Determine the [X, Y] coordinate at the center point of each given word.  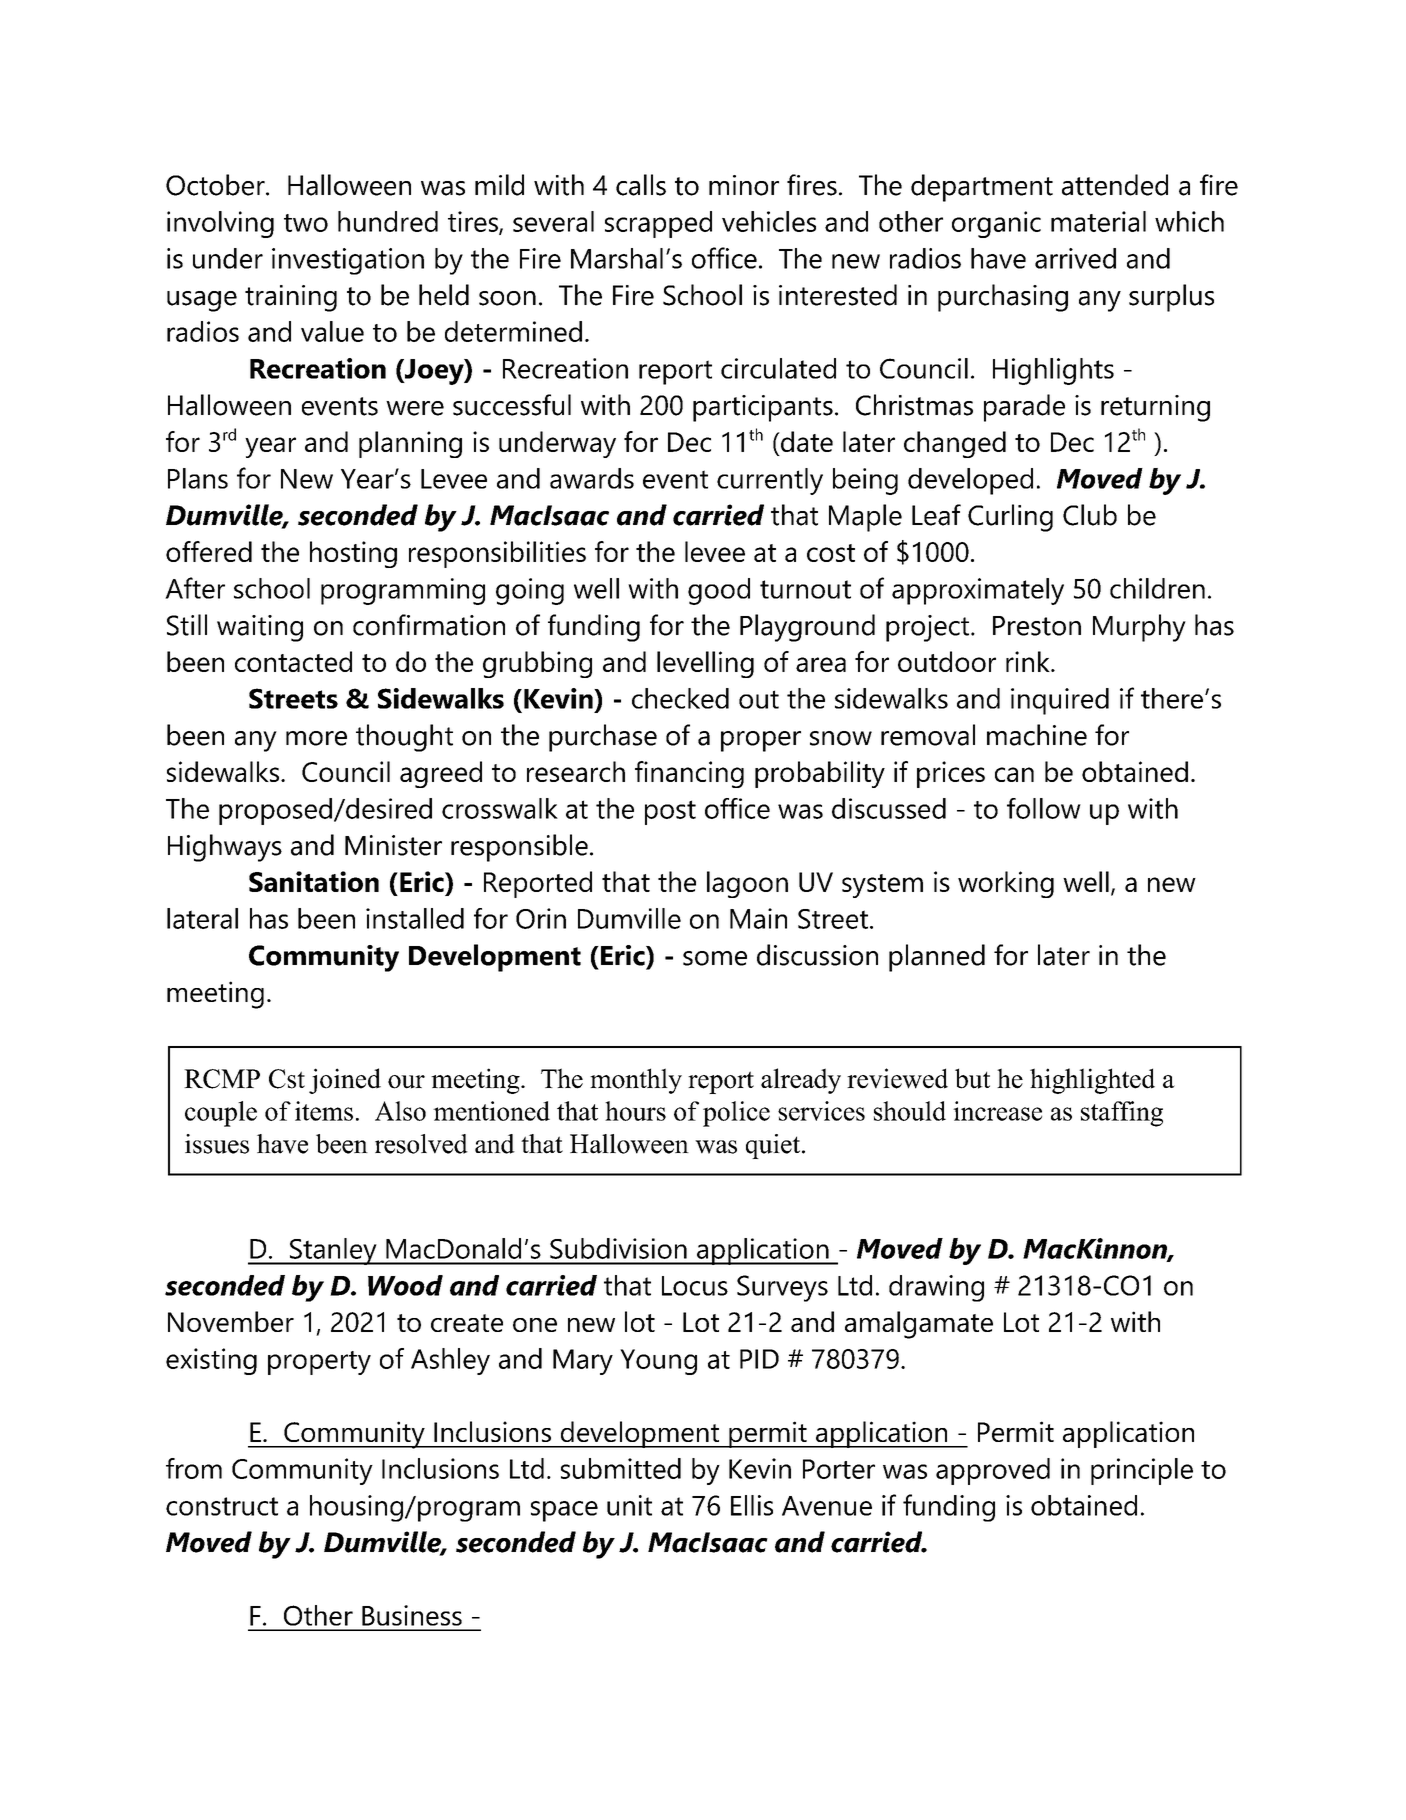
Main [758, 918]
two [306, 223]
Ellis [752, 1505]
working [1006, 884]
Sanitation [314, 881]
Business [412, 1615]
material [1098, 221]
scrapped [658, 224]
